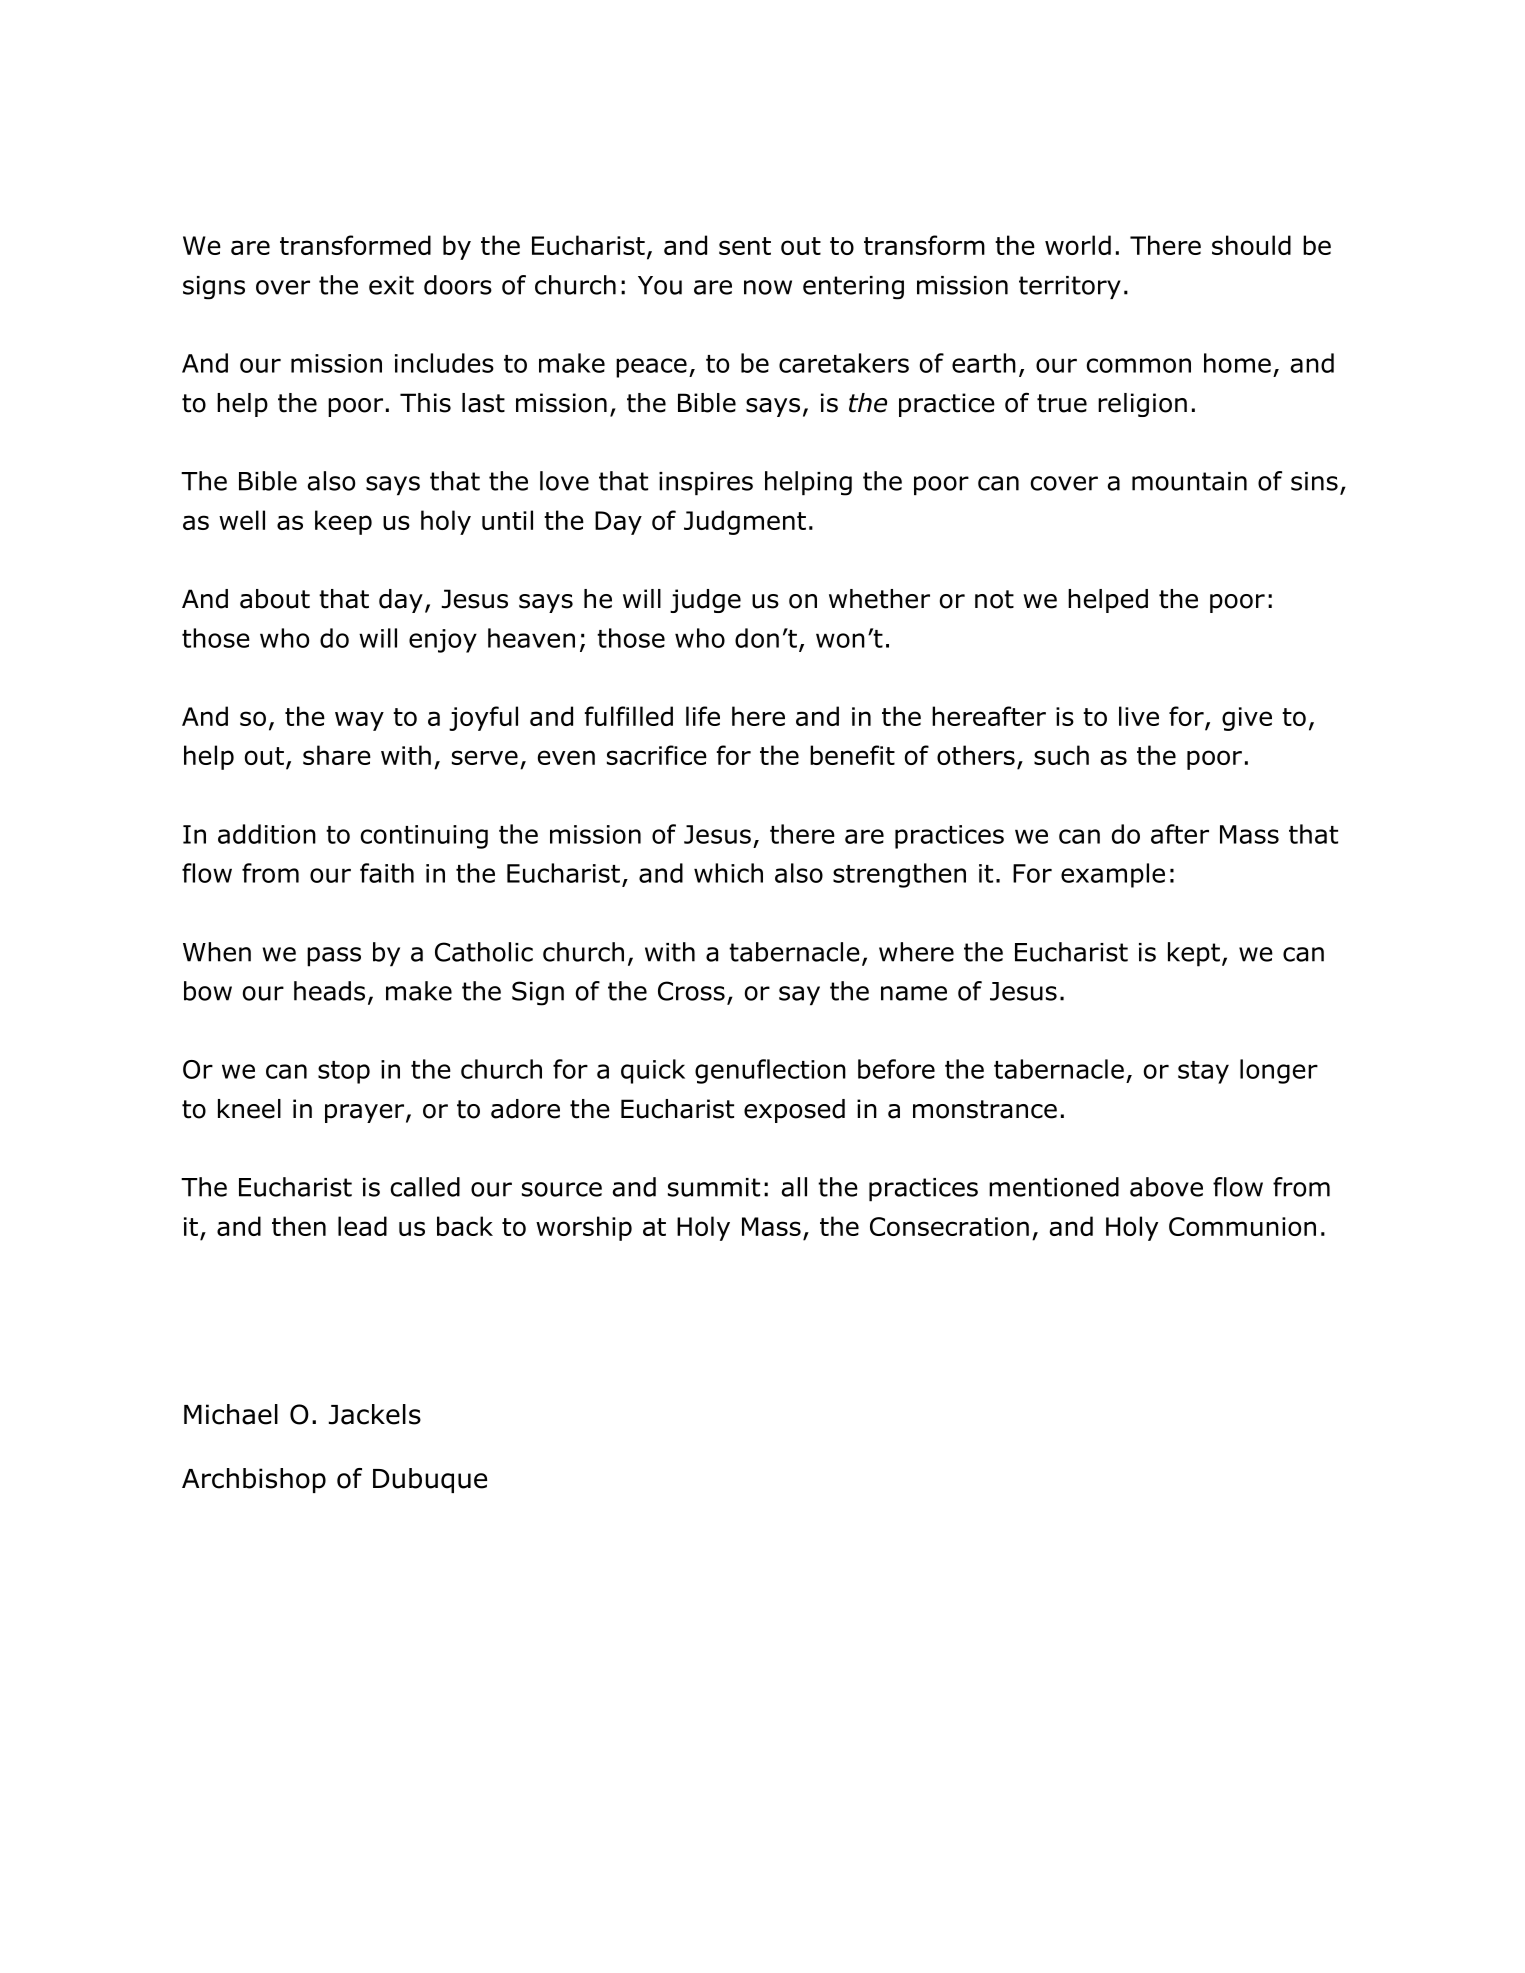  I want to click on exit, so click(391, 285).
